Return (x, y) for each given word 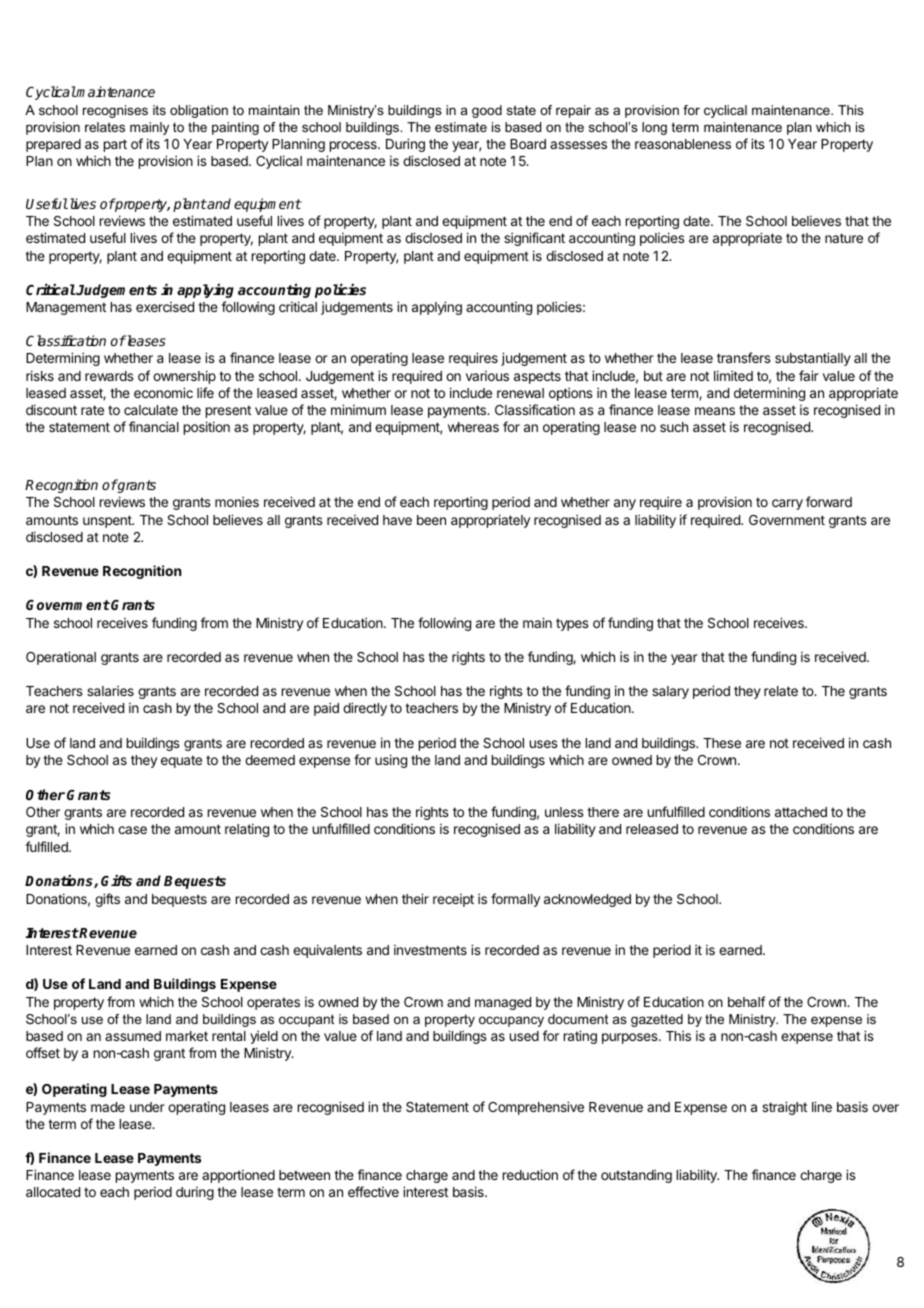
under (147, 1107)
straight (784, 1108)
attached (801, 812)
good (487, 111)
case (132, 830)
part (115, 145)
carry (787, 504)
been (431, 520)
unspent (108, 521)
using (391, 761)
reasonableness (683, 144)
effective (373, 1191)
